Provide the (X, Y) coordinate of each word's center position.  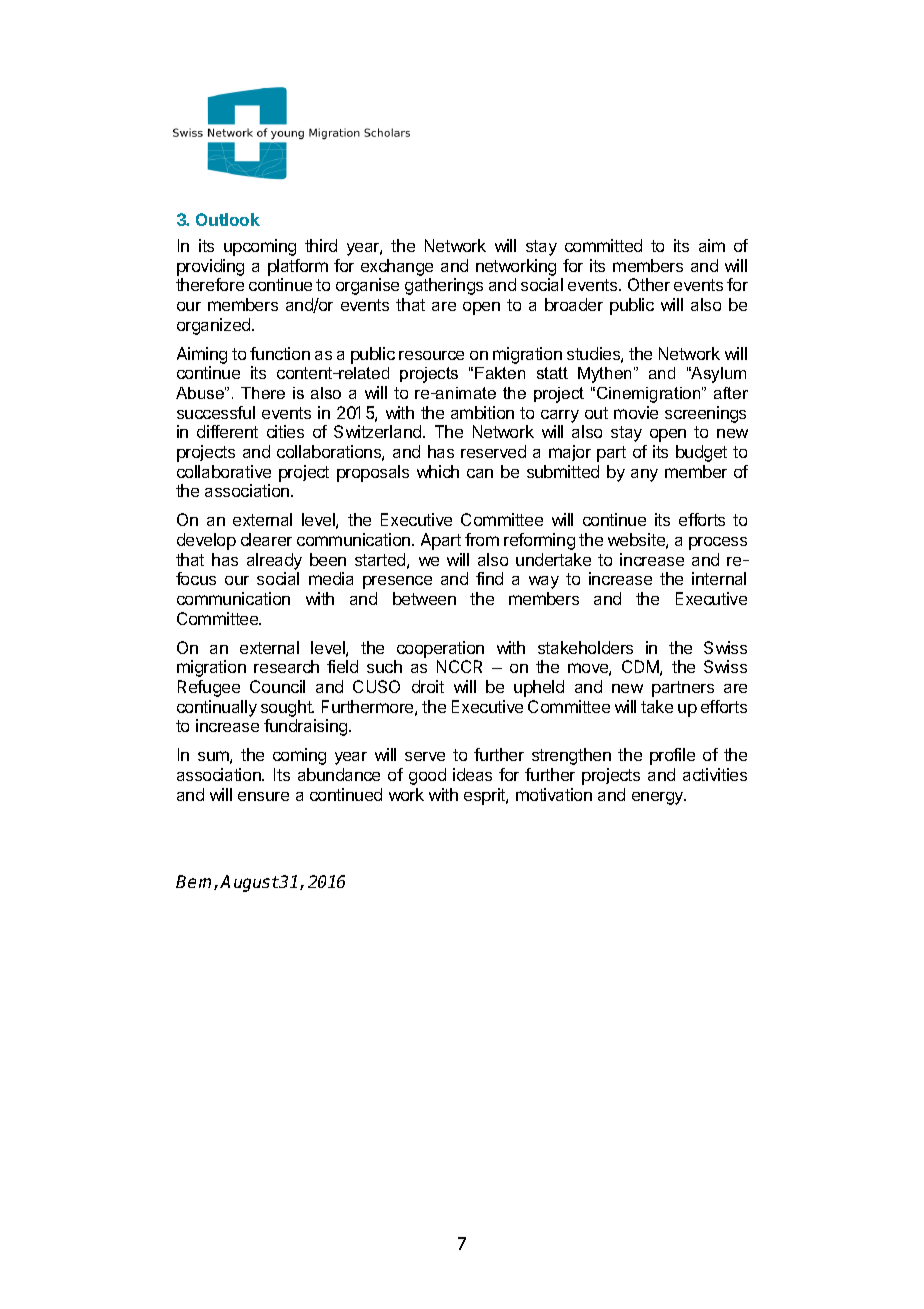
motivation (554, 794)
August (249, 883)
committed (603, 245)
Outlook (228, 219)
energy (659, 798)
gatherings (444, 286)
